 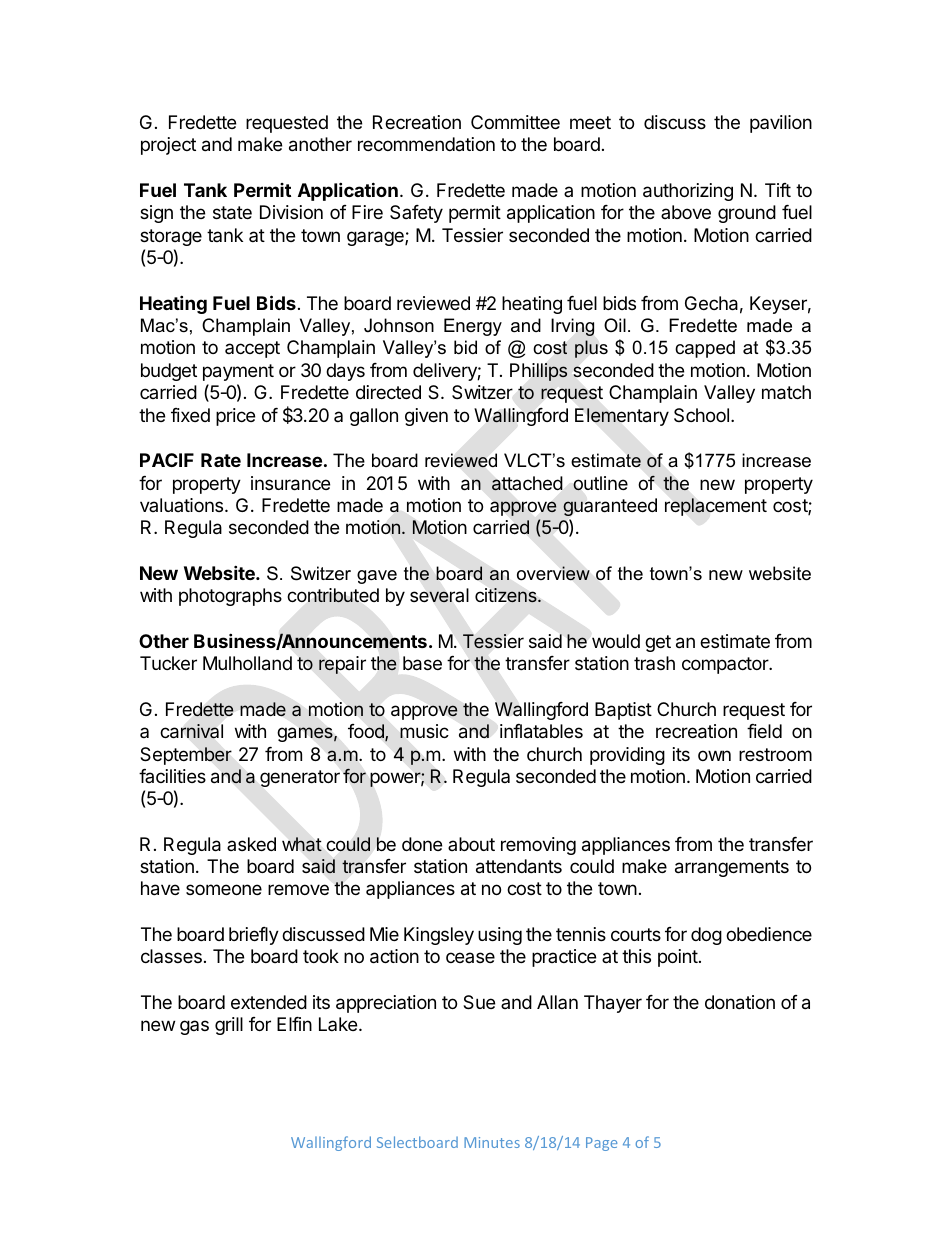 I want to click on project, so click(x=168, y=146).
